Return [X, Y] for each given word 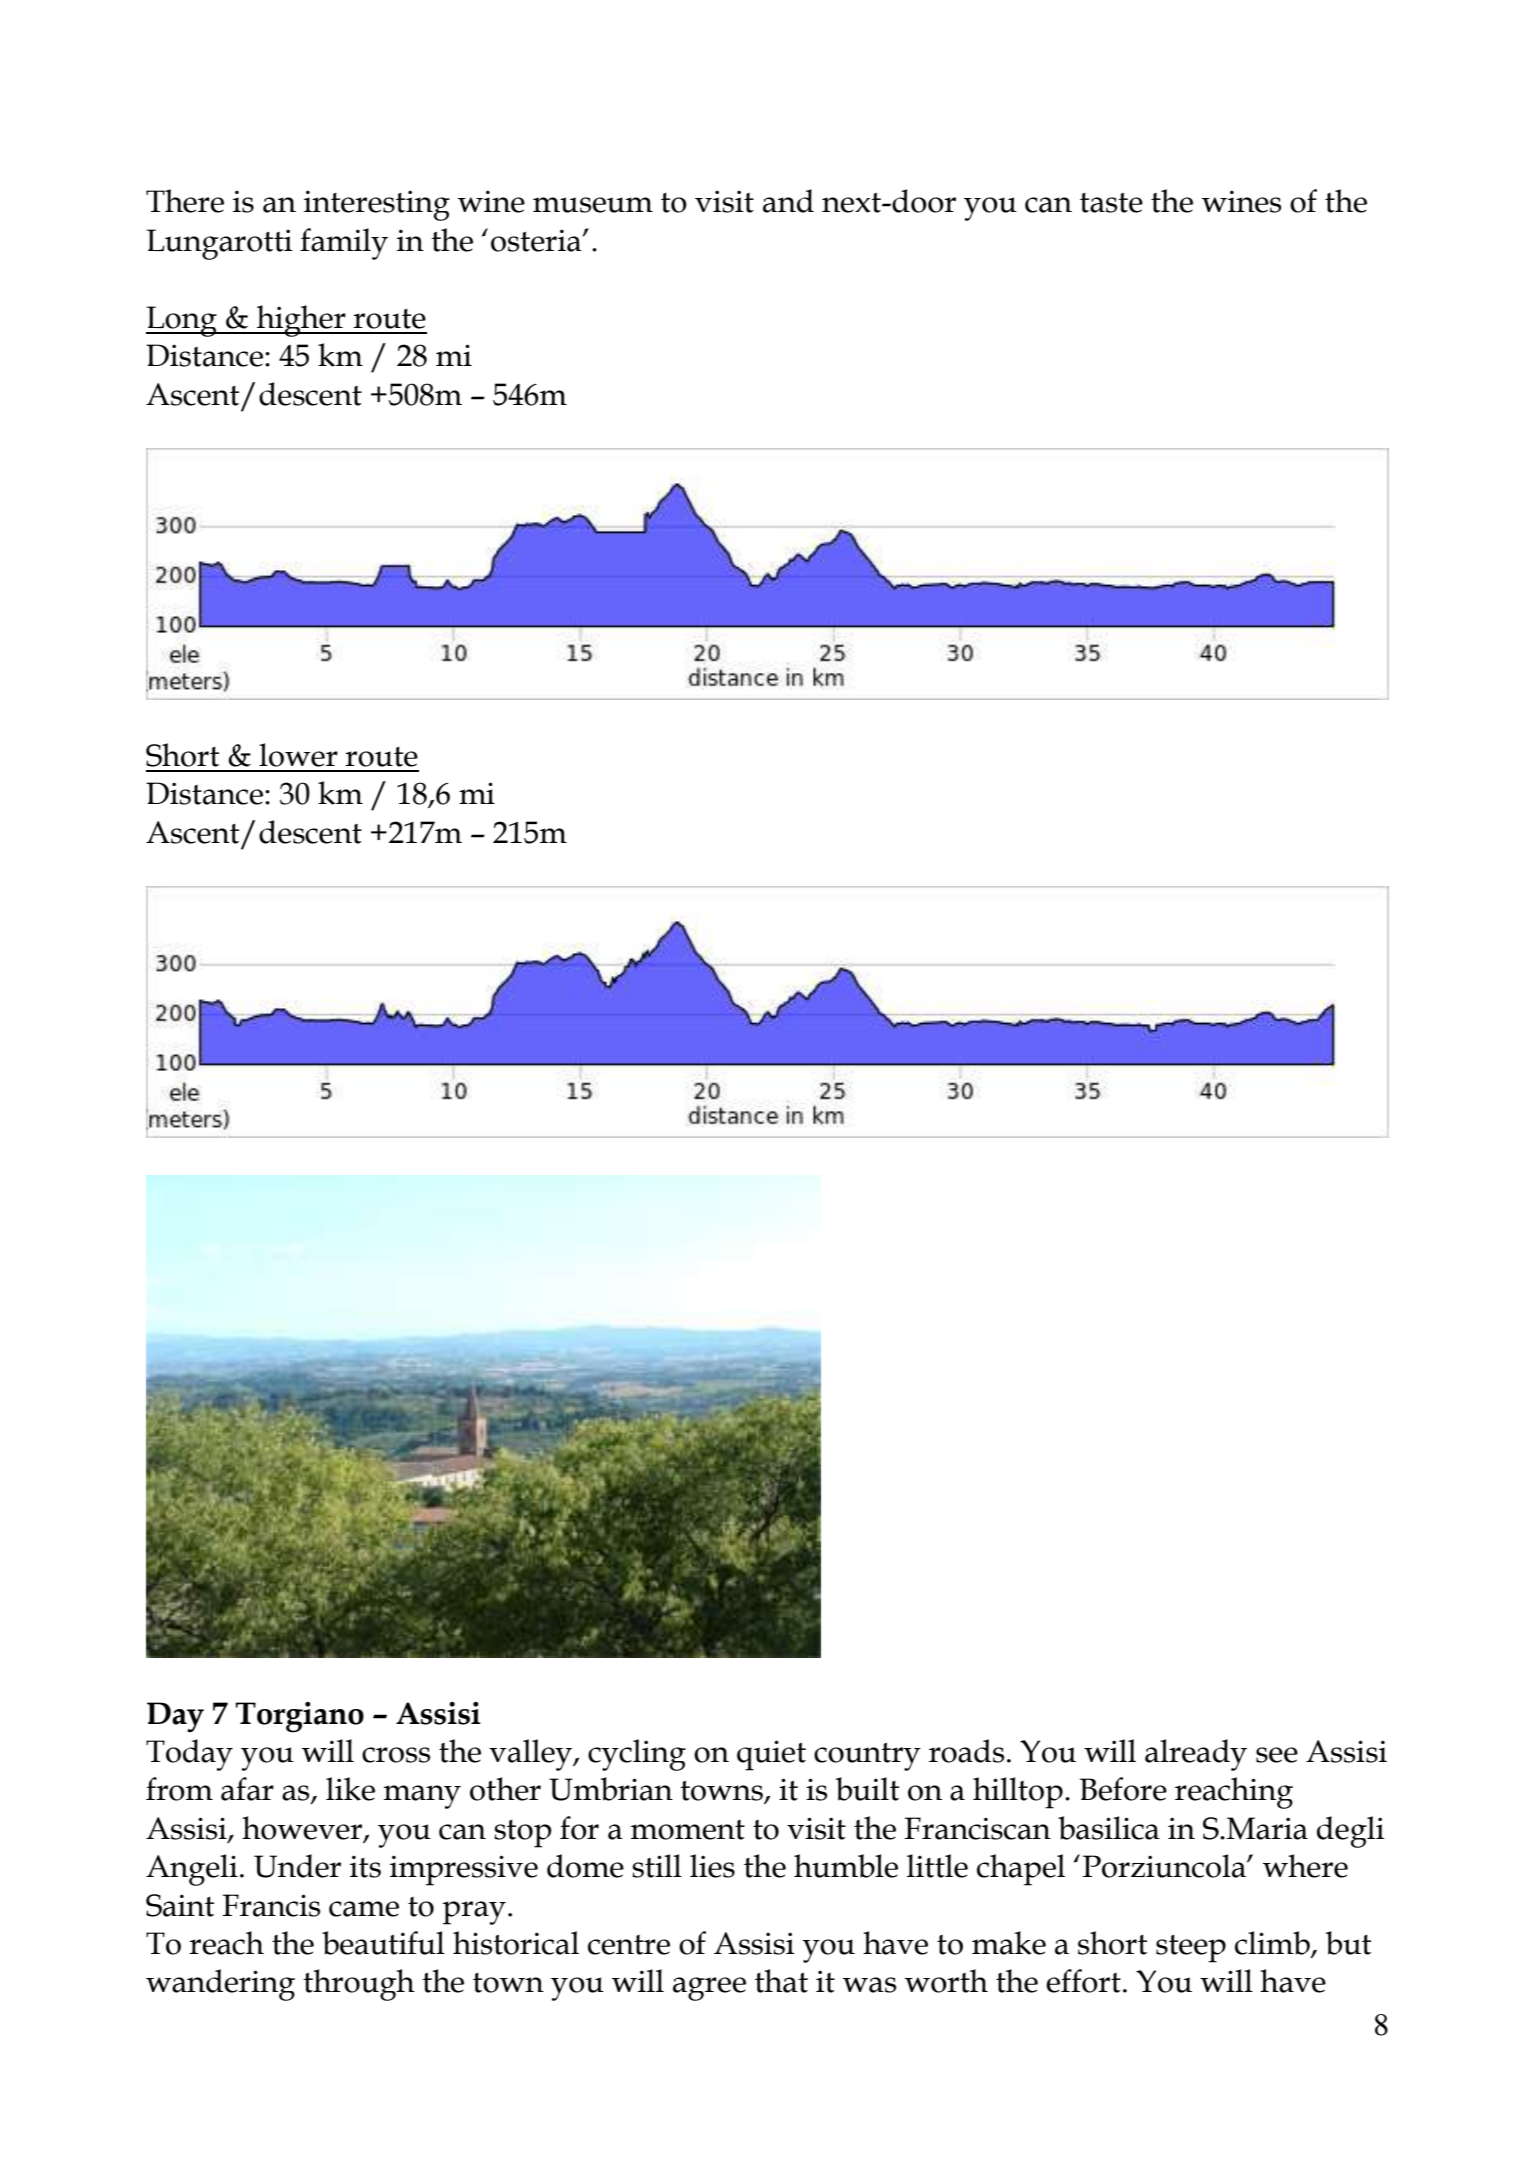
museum [593, 205]
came [364, 1909]
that [781, 1981]
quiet [771, 1755]
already [1196, 1755]
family [344, 244]
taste [1111, 203]
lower [298, 755]
